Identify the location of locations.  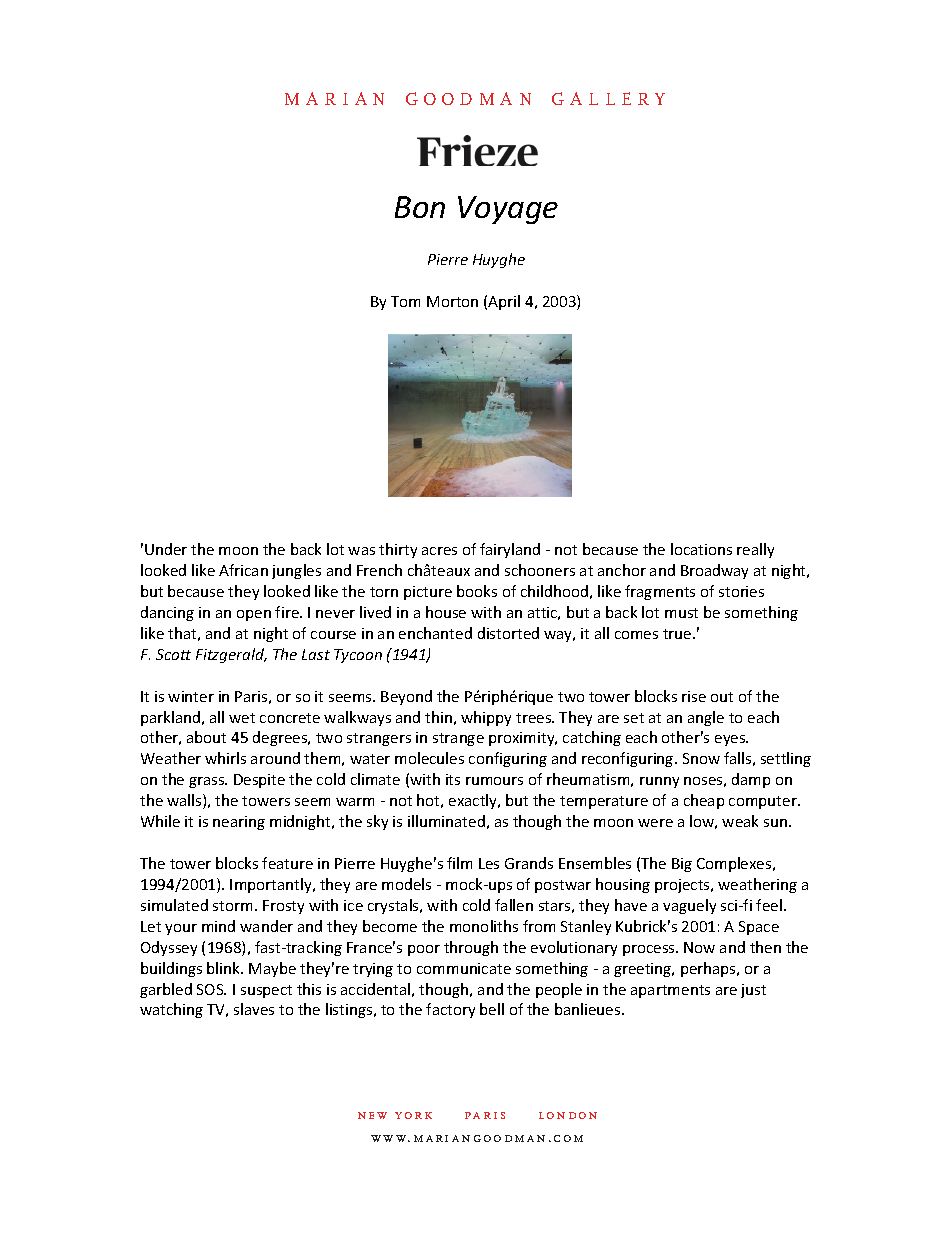
(701, 549).
